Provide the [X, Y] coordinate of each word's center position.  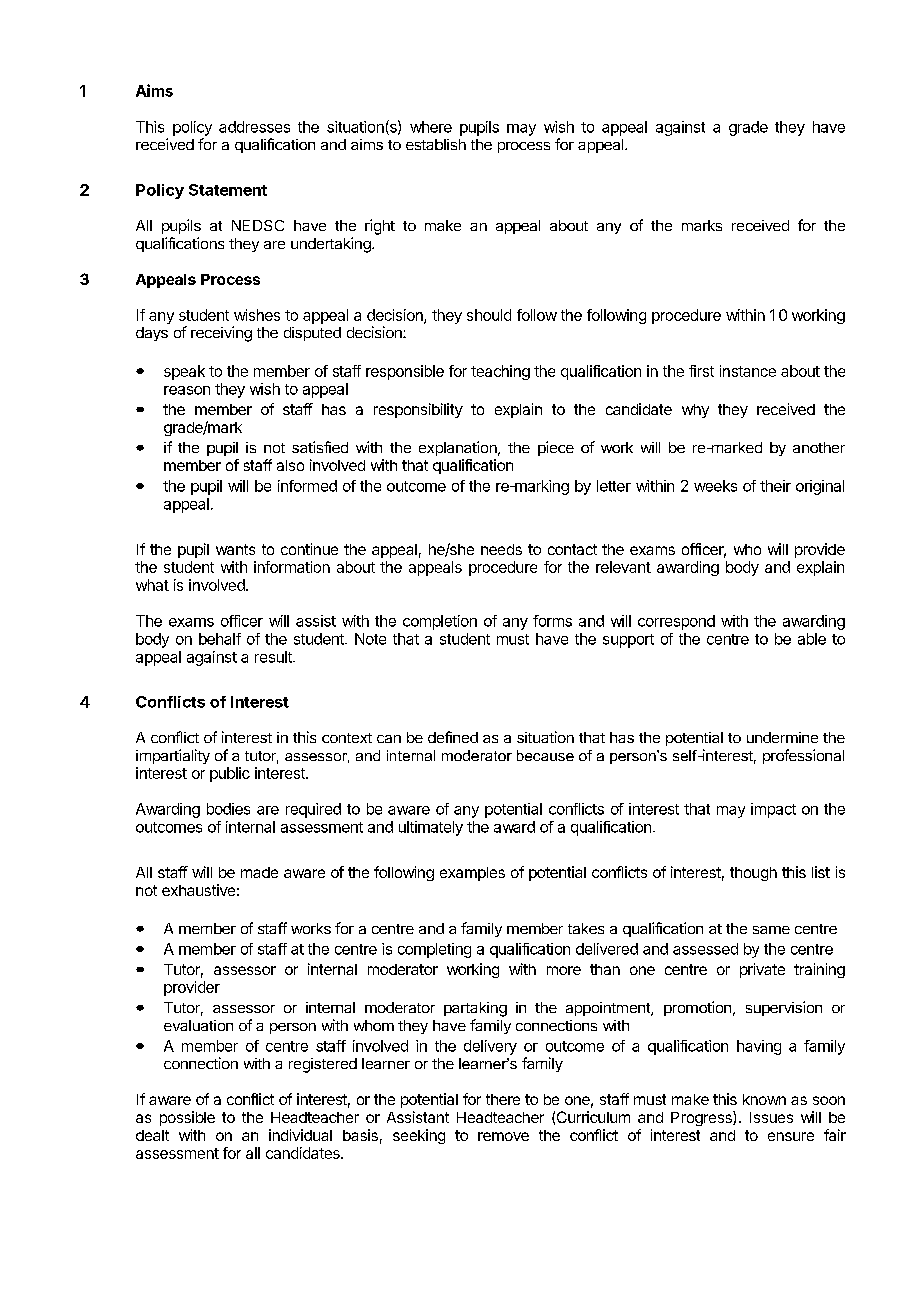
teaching [500, 372]
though [753, 874]
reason [187, 390]
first [701, 371]
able [812, 639]
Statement [228, 190]
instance [748, 371]
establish [436, 144]
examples [472, 874]
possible [187, 1118]
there [503, 1099]
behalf [220, 639]
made [259, 872]
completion [440, 622]
